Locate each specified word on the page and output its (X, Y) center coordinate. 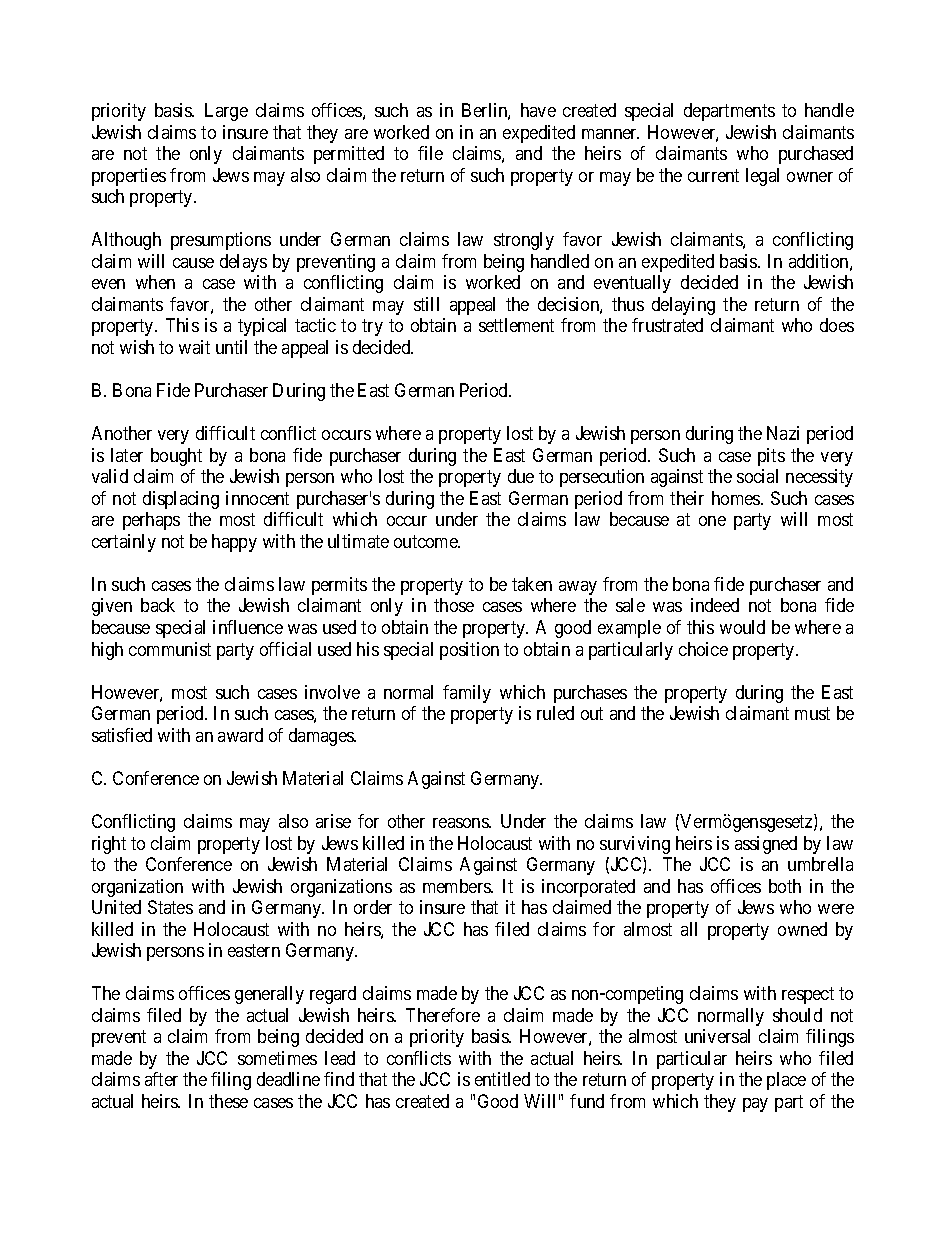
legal (762, 177)
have (538, 110)
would (742, 627)
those (454, 605)
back (158, 605)
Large (226, 112)
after (161, 1079)
